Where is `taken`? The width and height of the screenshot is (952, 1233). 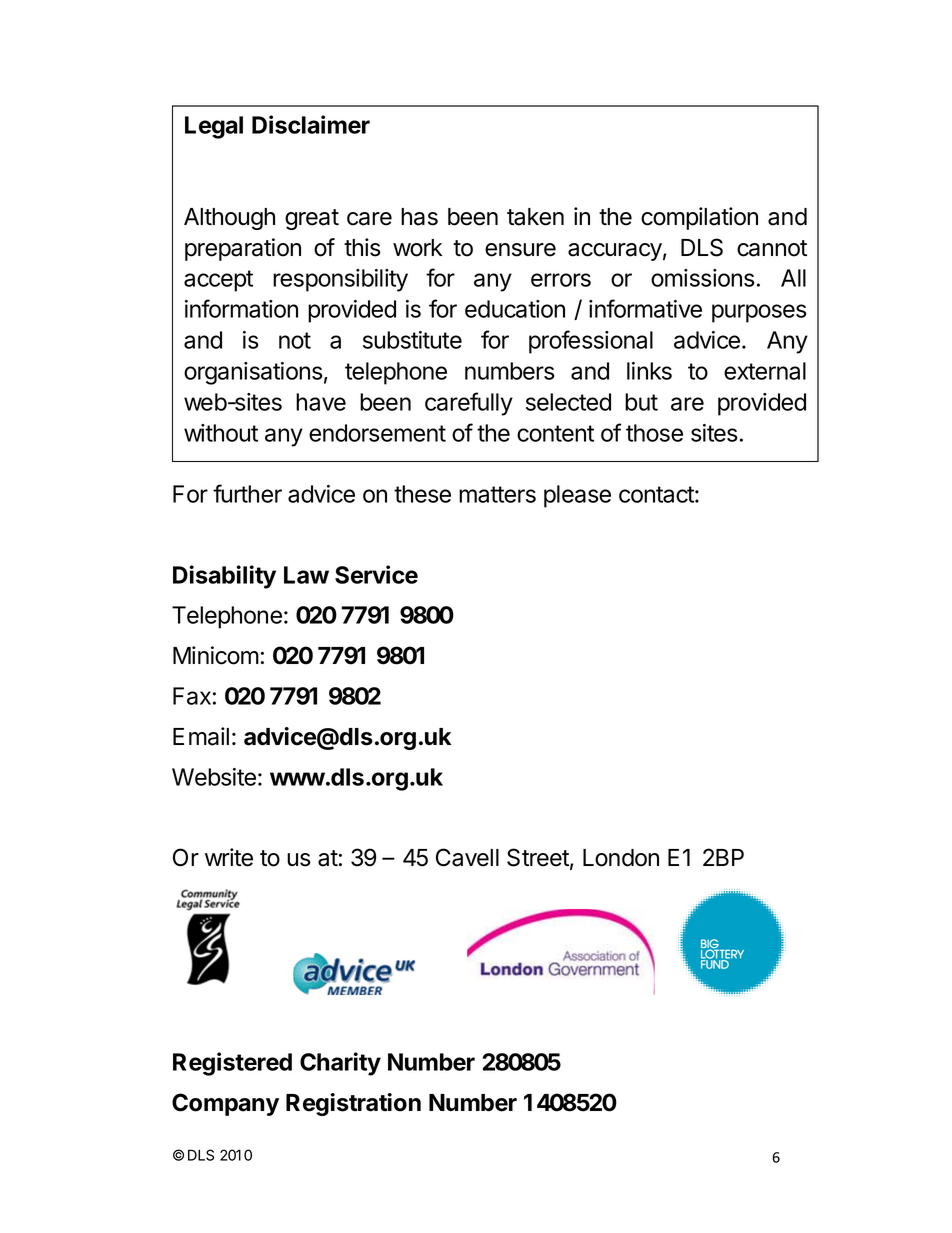
taken is located at coordinates (535, 217).
